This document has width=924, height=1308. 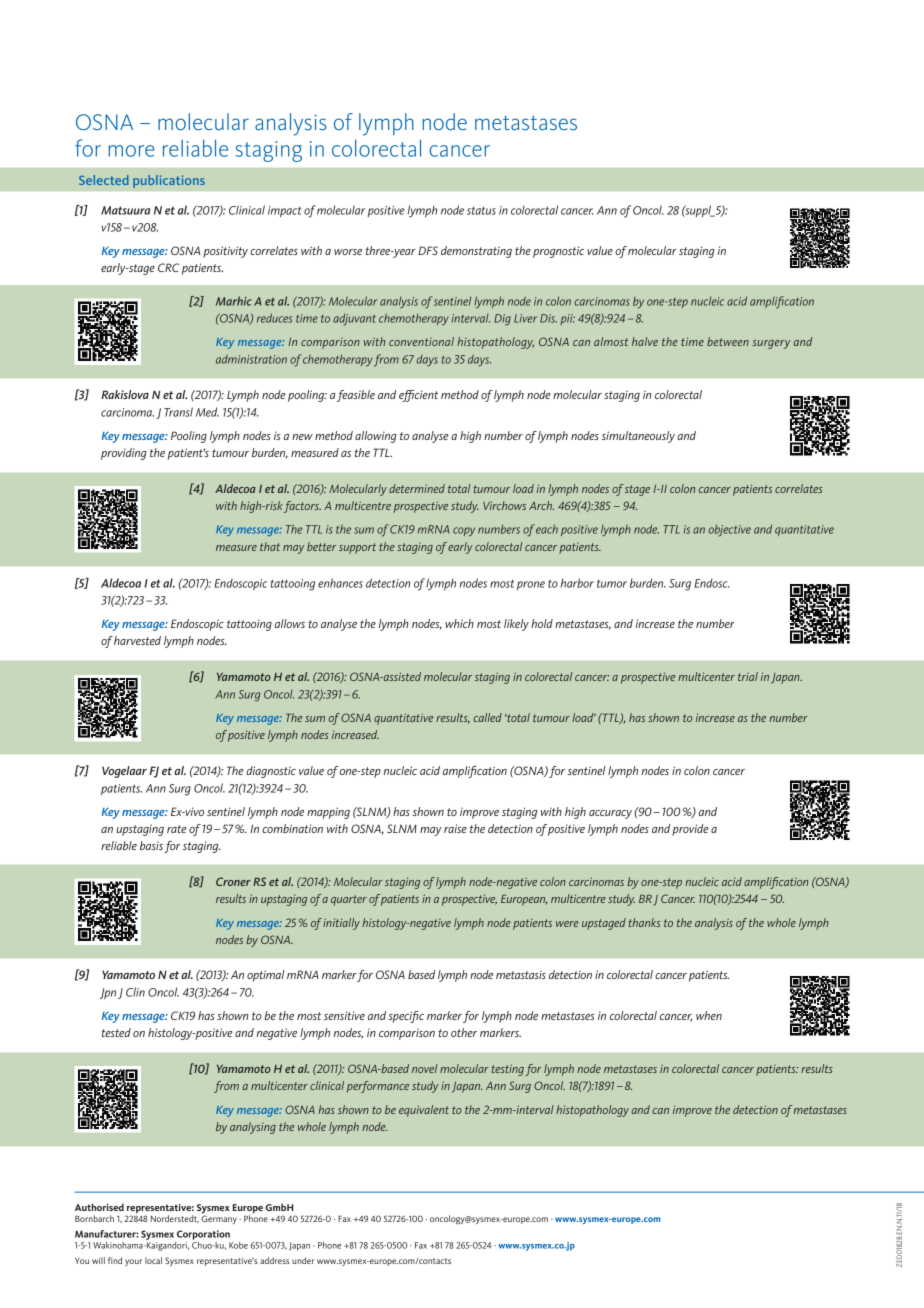 What do you see at coordinates (481, 211) in the document?
I see `status` at bounding box center [481, 211].
